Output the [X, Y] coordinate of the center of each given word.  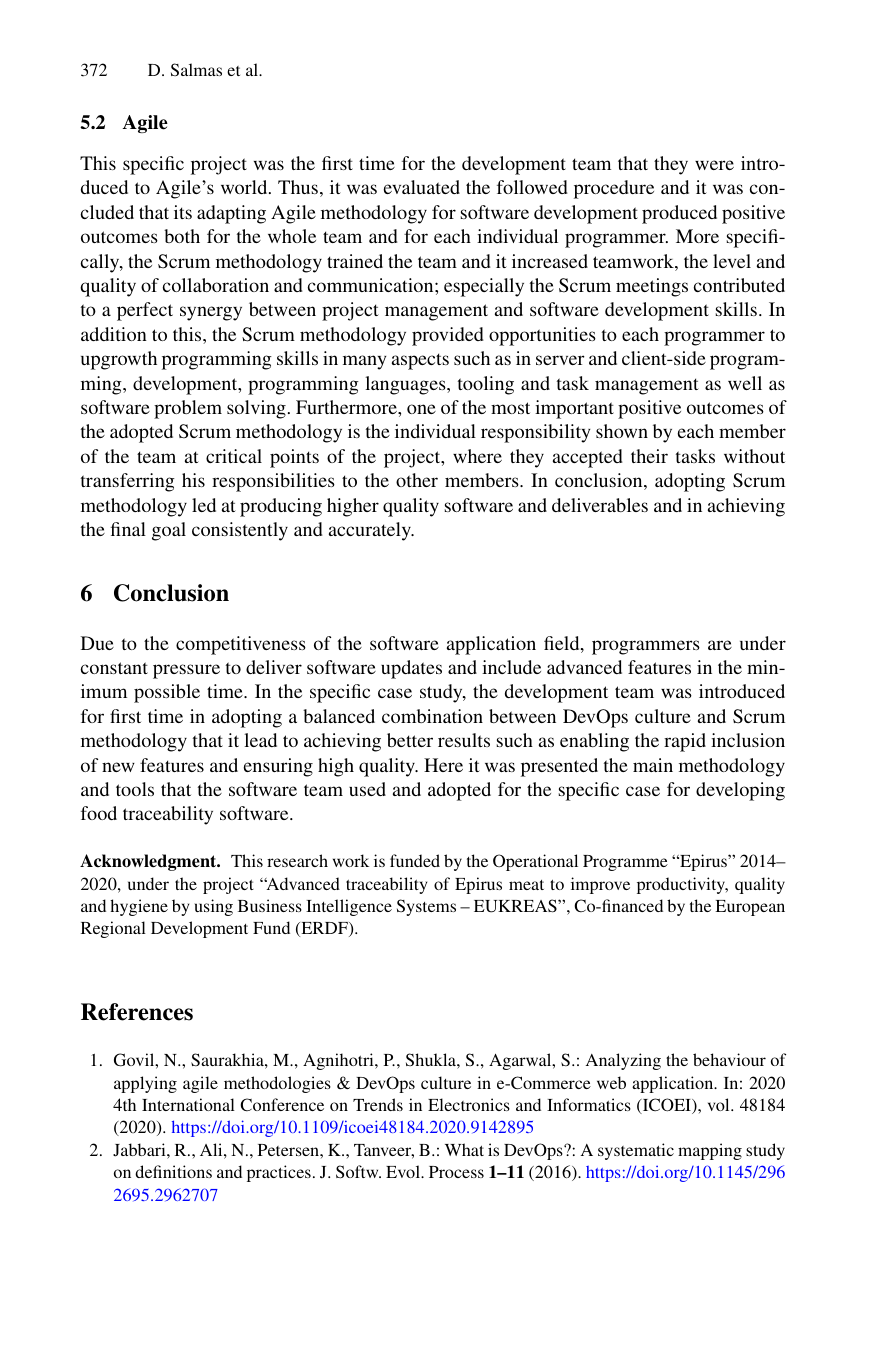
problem [188, 409]
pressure [186, 671]
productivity [682, 885]
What [464, 1149]
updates [411, 669]
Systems [426, 907]
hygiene [139, 907]
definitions [173, 1171]
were [714, 165]
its [183, 212]
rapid [685, 742]
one [421, 409]
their [649, 456]
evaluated [422, 187]
